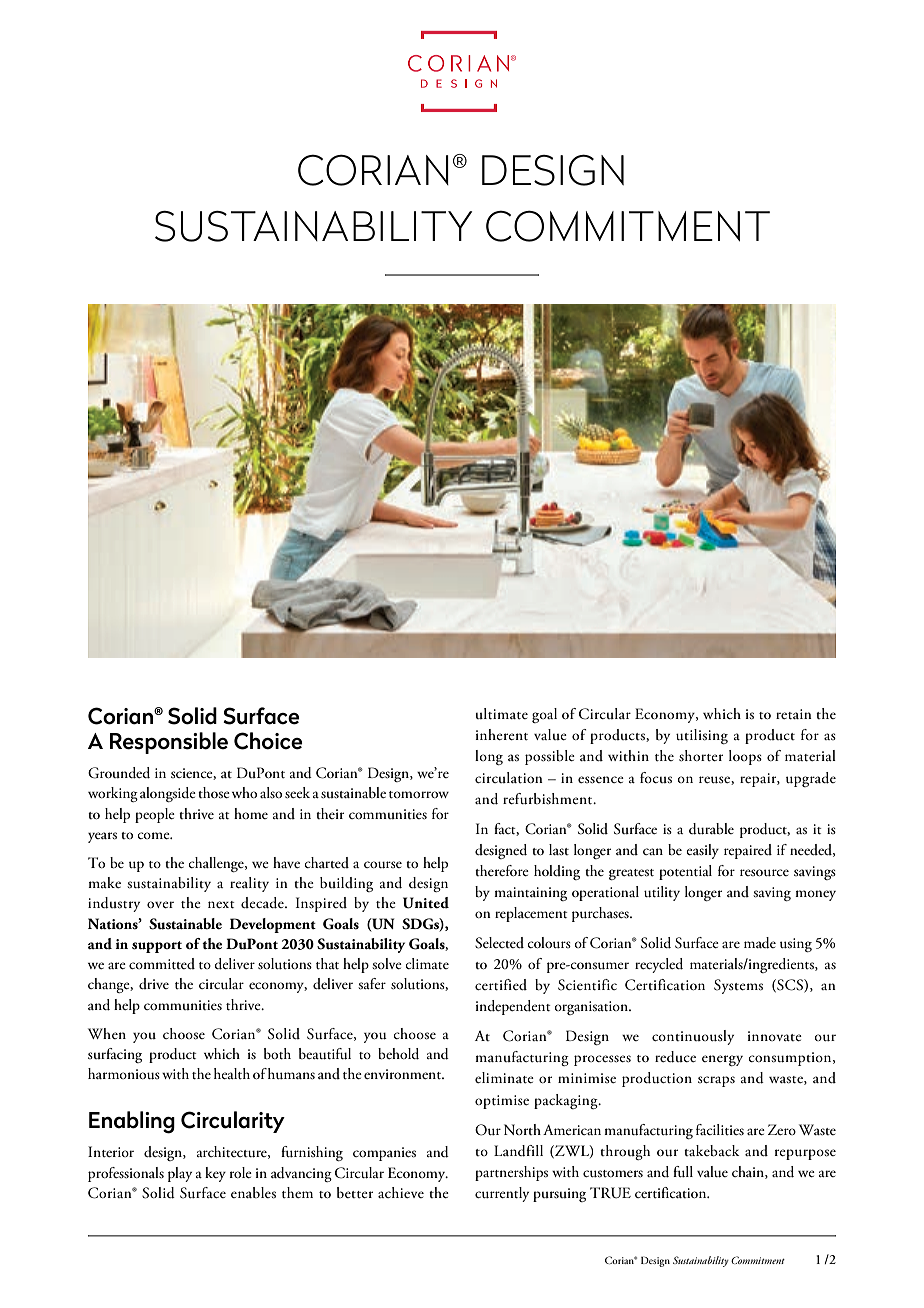 The height and width of the document is (1308, 924). What do you see at coordinates (499, 943) in the document?
I see `Selected` at bounding box center [499, 943].
